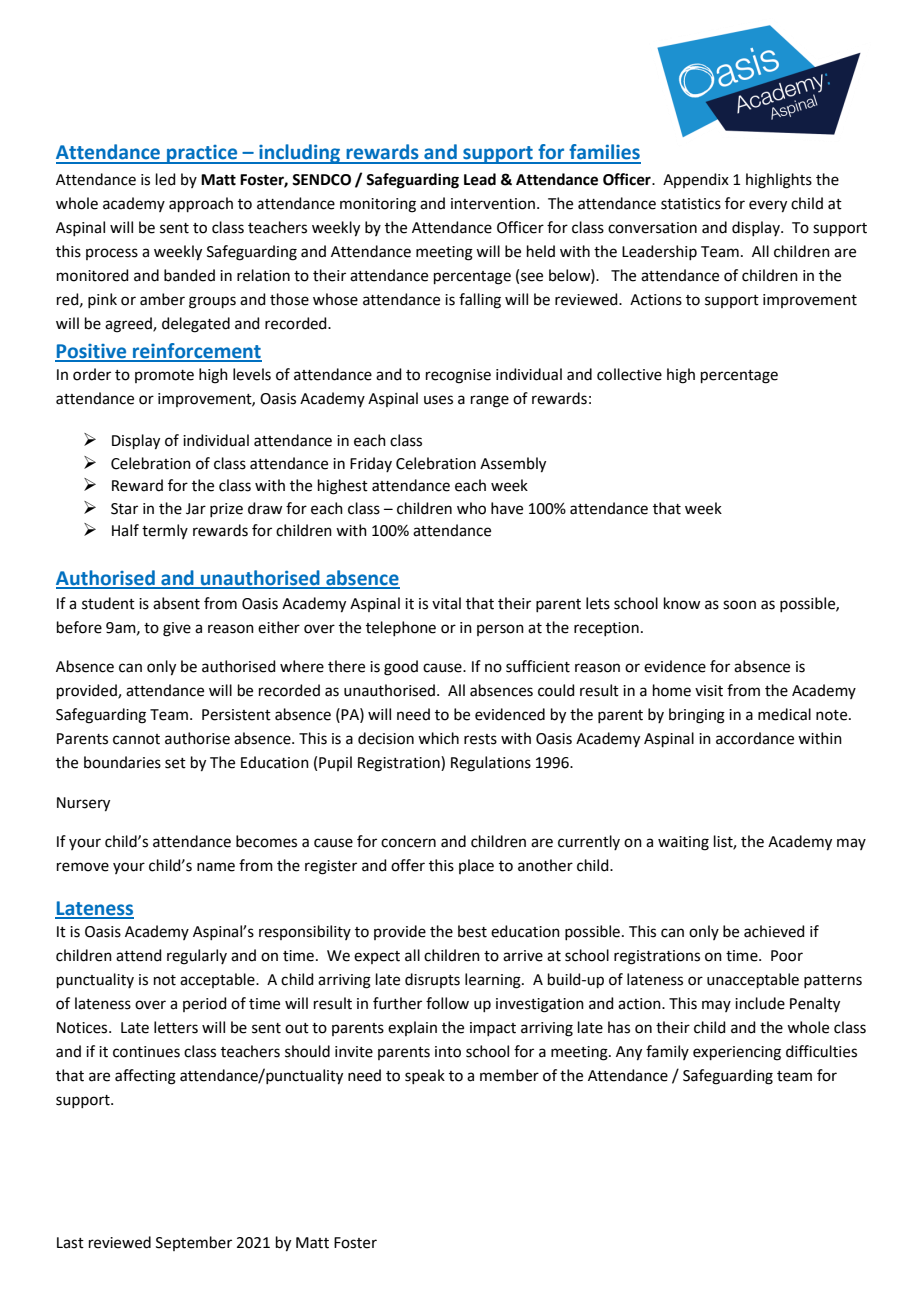 The height and width of the screenshot is (1308, 924). Describe the element at coordinates (194, 1243) in the screenshot. I see `September` at that location.
